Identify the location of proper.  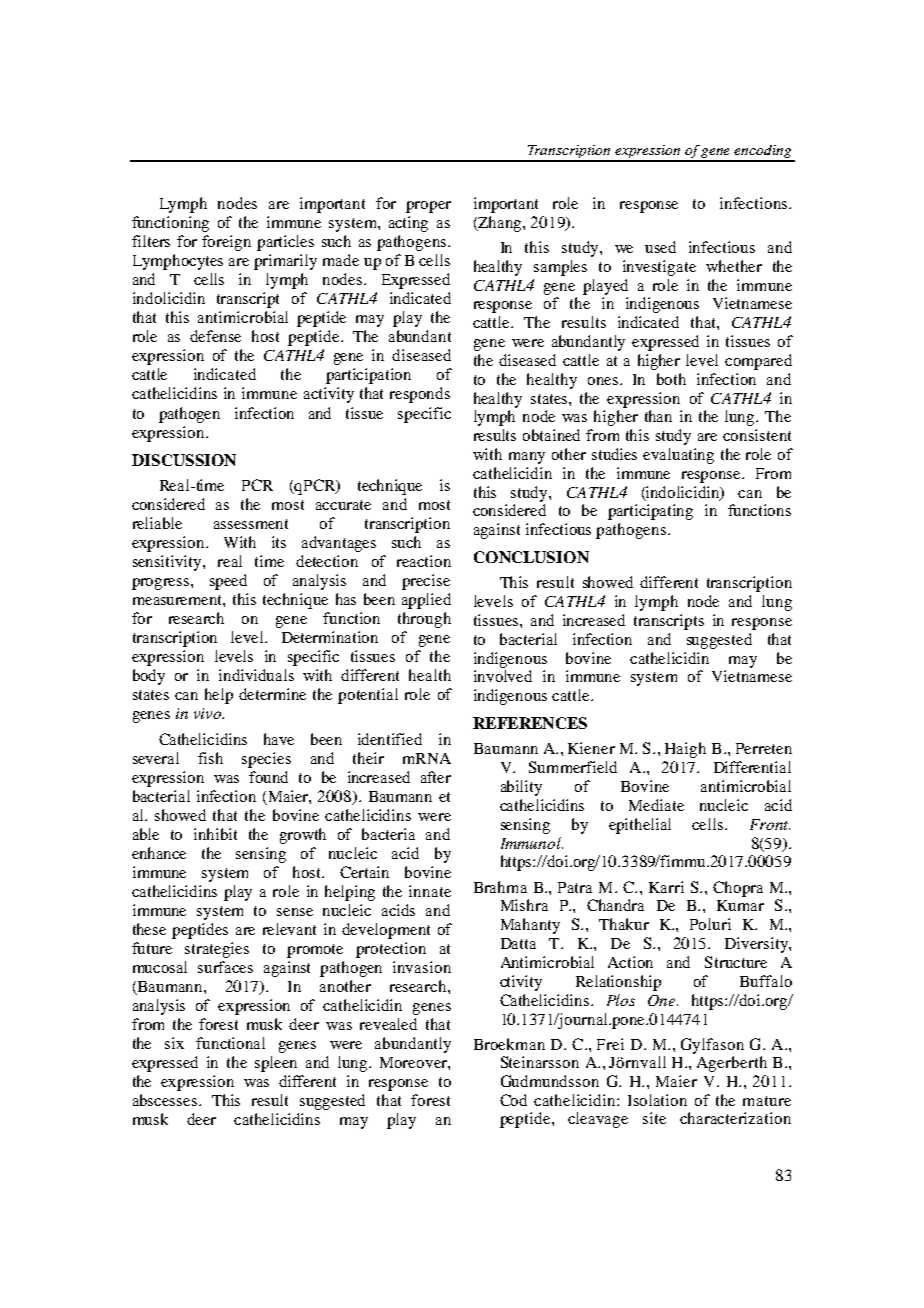
(428, 207).
